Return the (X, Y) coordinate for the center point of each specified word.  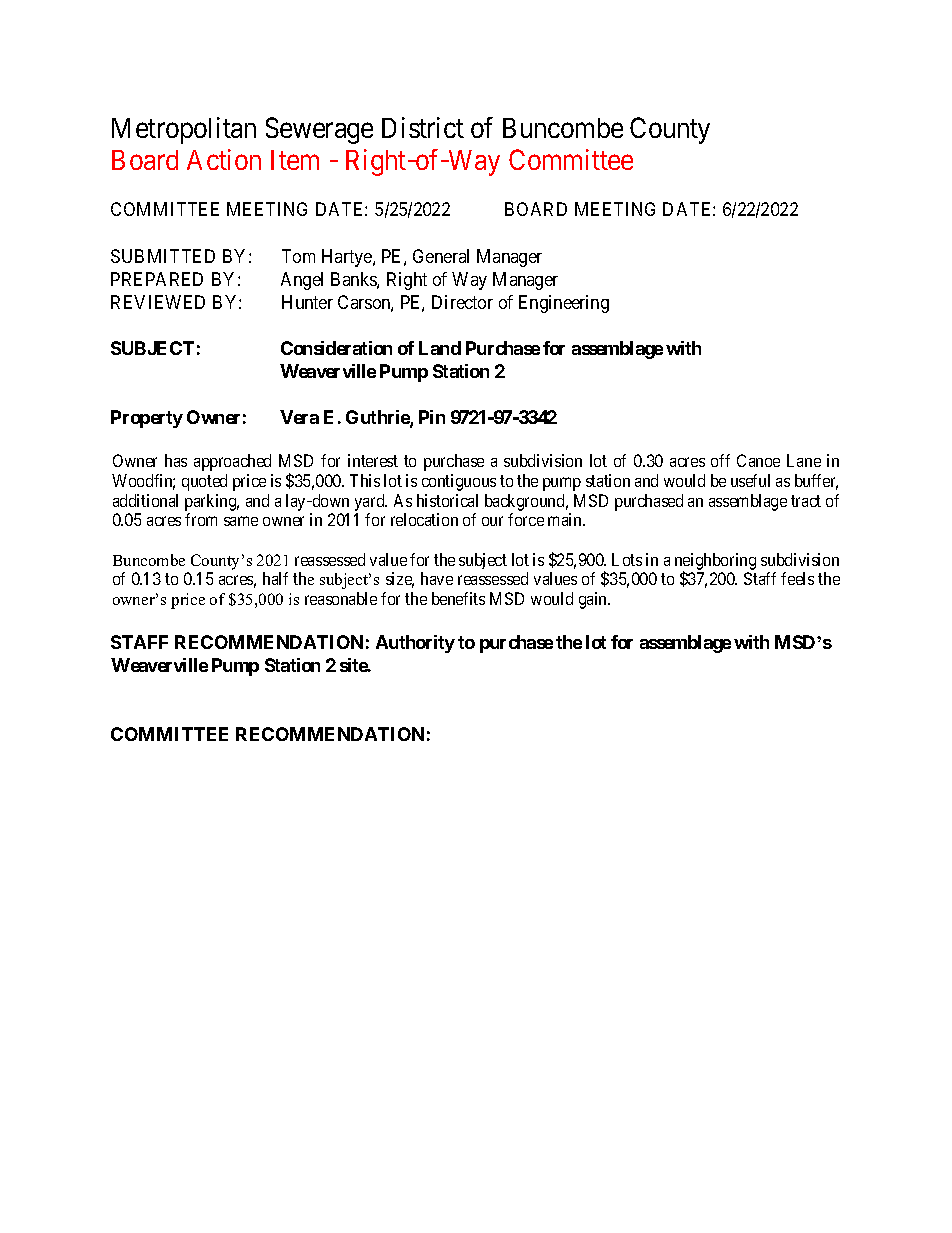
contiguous (459, 482)
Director (462, 302)
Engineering (564, 304)
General (441, 256)
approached (232, 462)
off (720, 460)
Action (224, 159)
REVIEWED (158, 302)
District (423, 127)
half (275, 578)
